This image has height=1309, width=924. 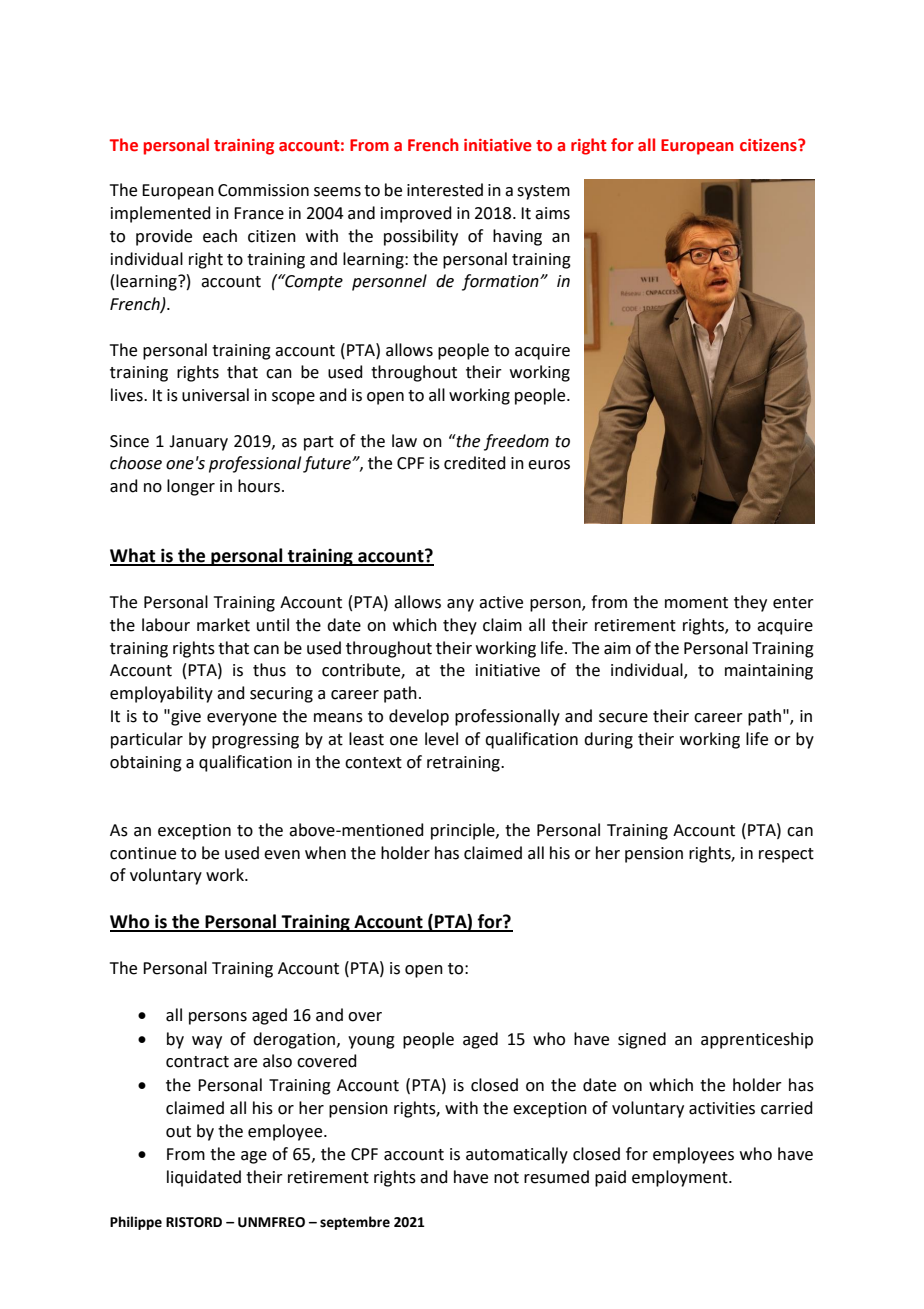 What do you see at coordinates (445, 190) in the image?
I see `interested` at bounding box center [445, 190].
